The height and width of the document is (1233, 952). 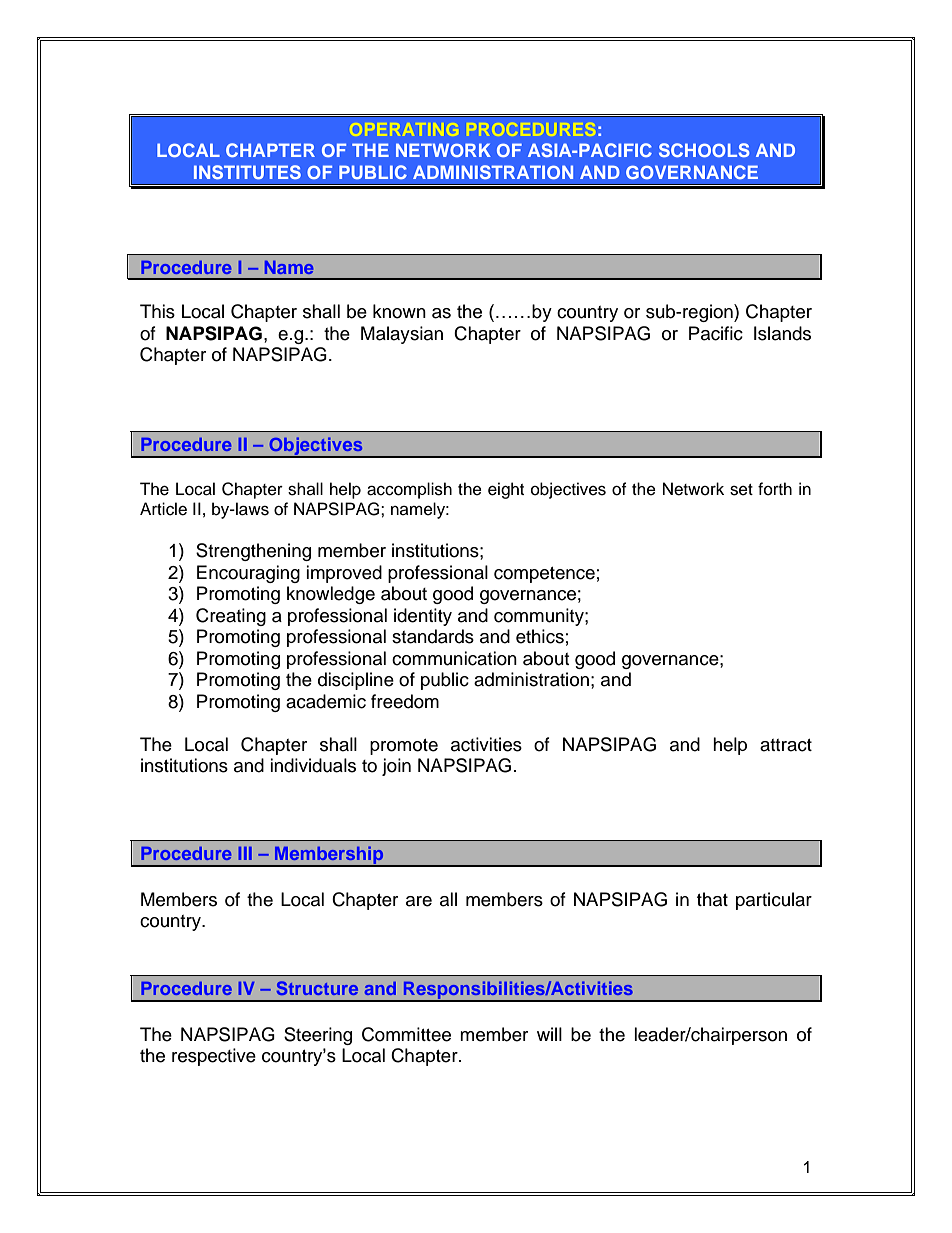 What do you see at coordinates (163, 509) in the document?
I see `Article` at bounding box center [163, 509].
